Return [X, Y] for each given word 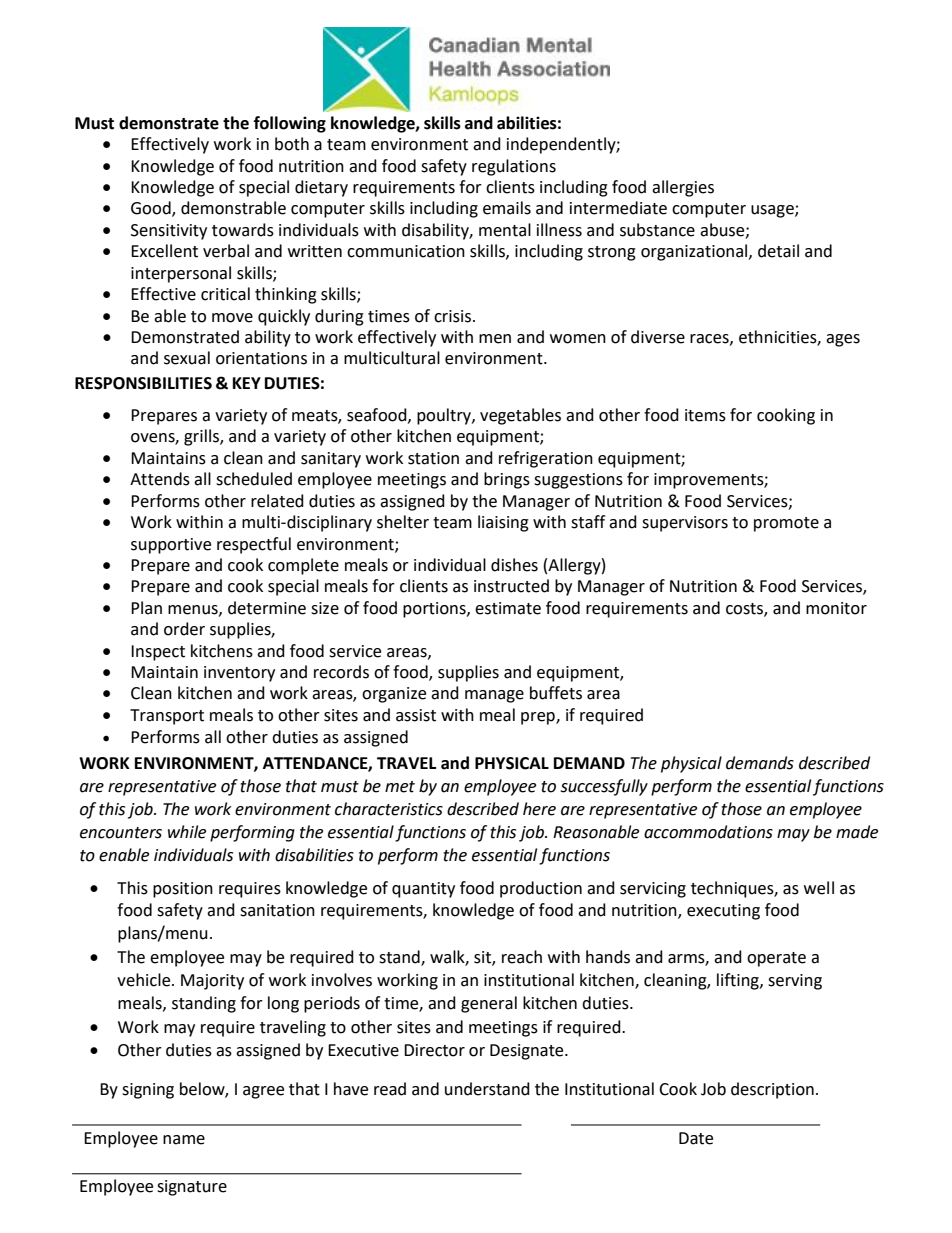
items [705, 415]
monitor [836, 608]
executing [723, 912]
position [183, 890]
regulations [514, 167]
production [541, 889]
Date [696, 1138]
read [390, 1089]
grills [202, 437]
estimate [508, 608]
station [433, 458]
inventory [239, 674]
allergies [683, 188]
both [292, 144]
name [184, 1140]
